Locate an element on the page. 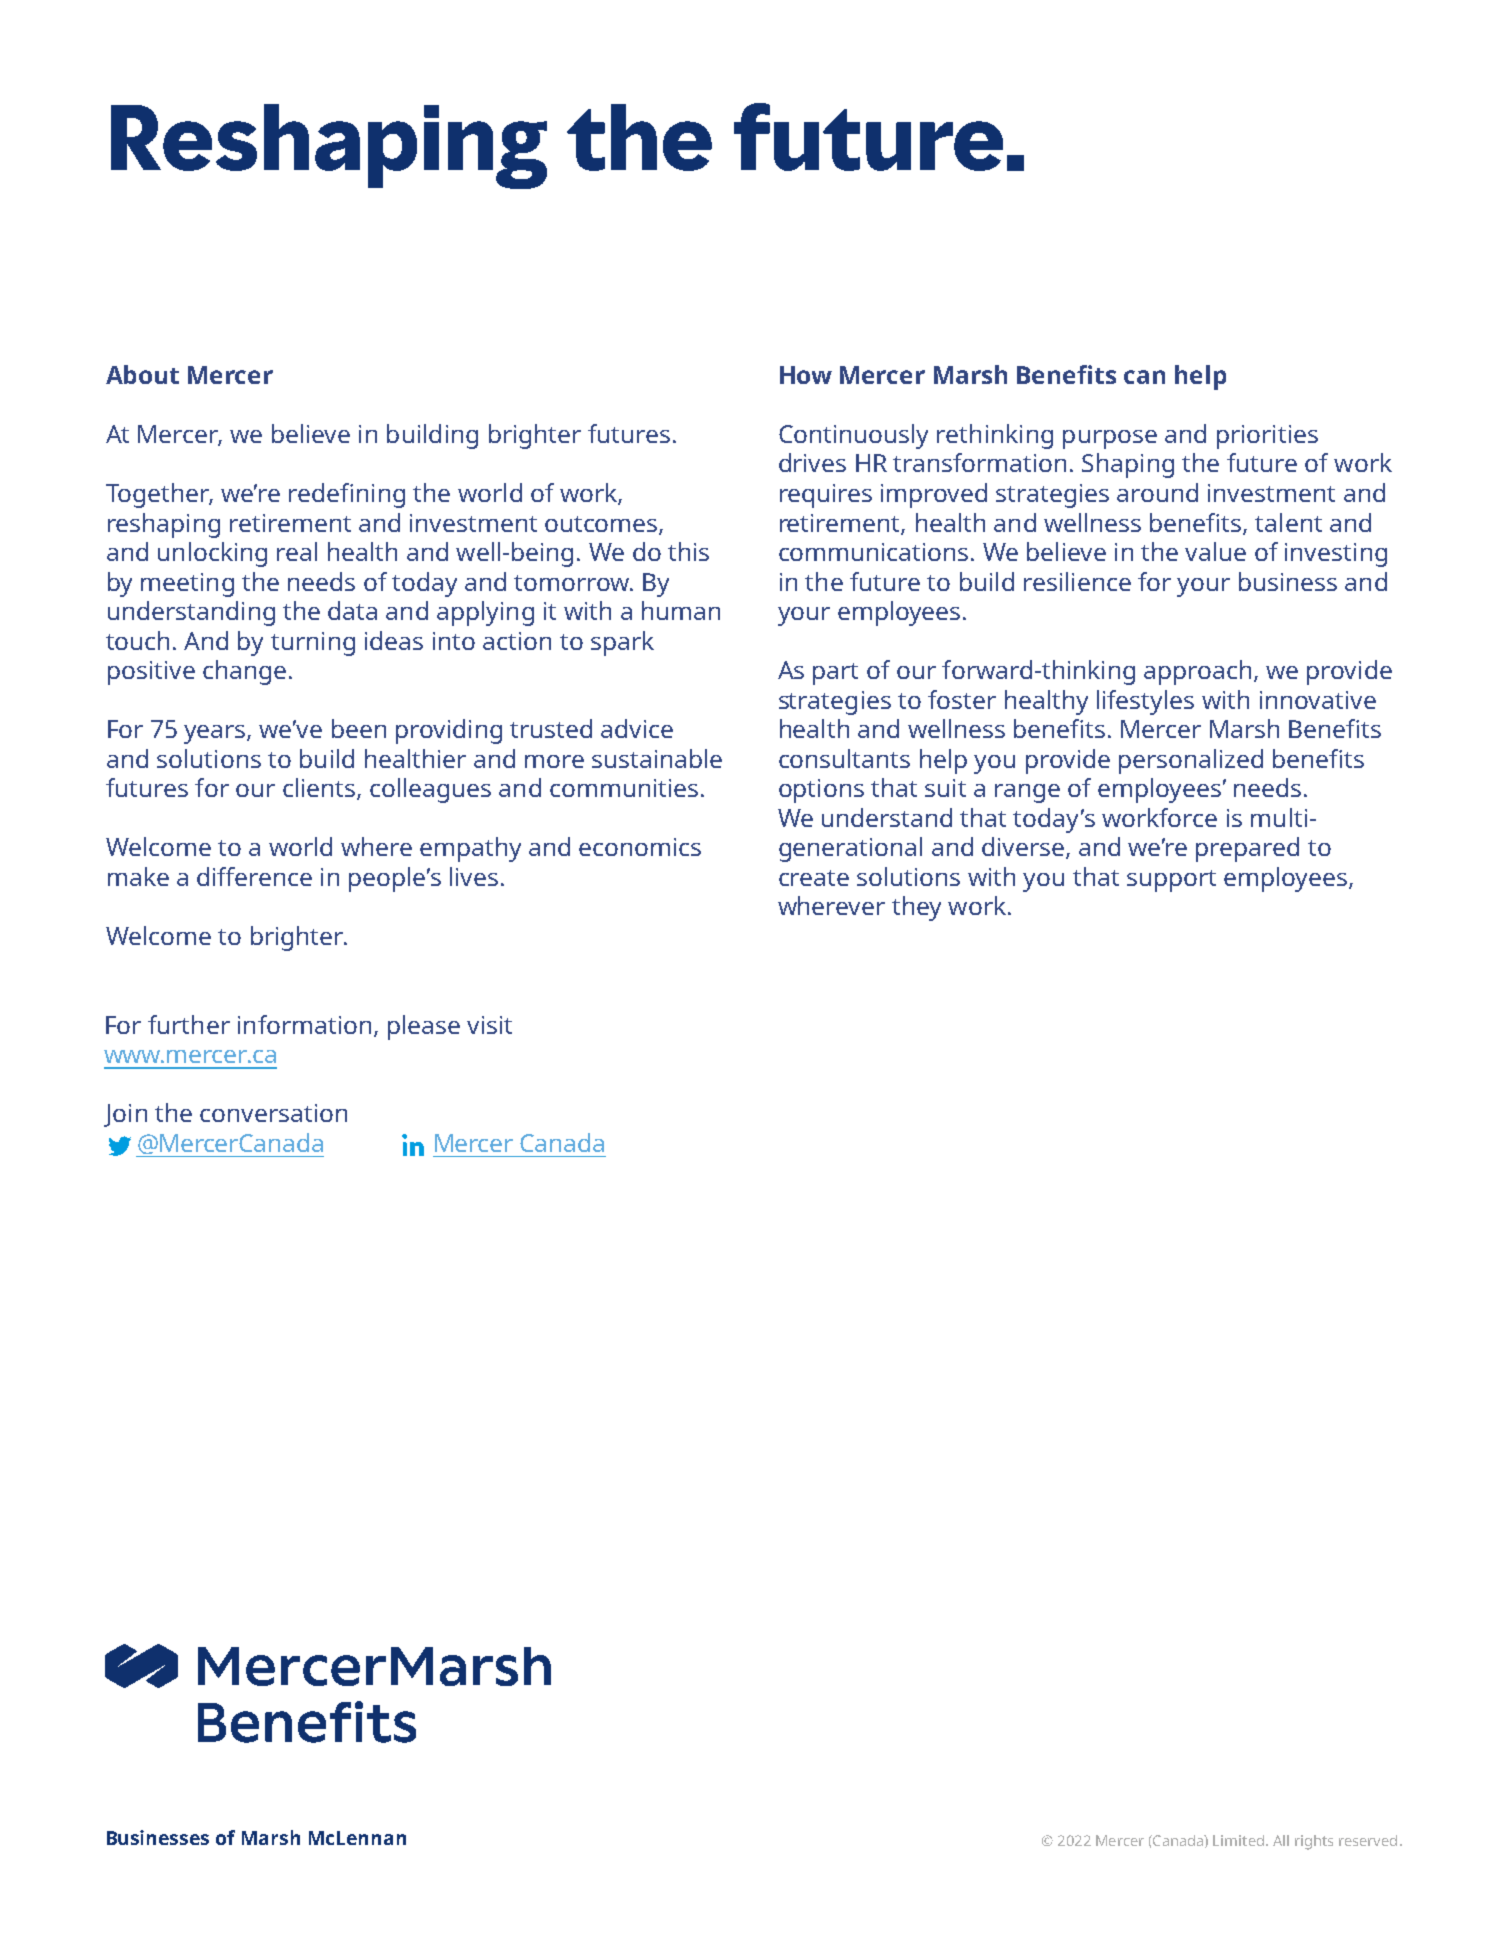 Image resolution: width=1506 pixels, height=1949 pixels. priorities is located at coordinates (1267, 437).
